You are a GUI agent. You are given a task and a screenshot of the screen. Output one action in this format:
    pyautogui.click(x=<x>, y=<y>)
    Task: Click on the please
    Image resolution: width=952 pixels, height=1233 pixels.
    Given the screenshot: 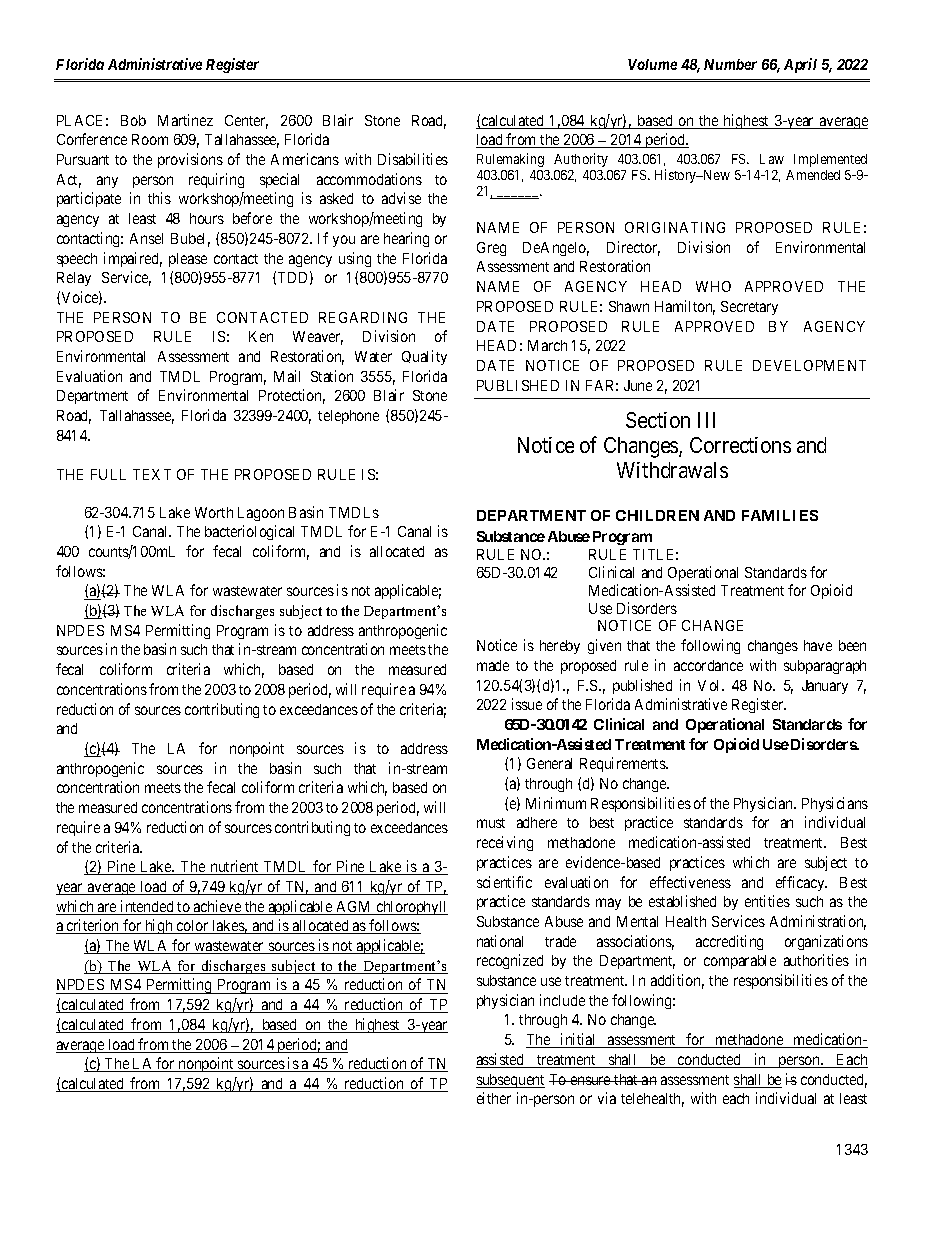 What is the action you would take?
    pyautogui.click(x=188, y=260)
